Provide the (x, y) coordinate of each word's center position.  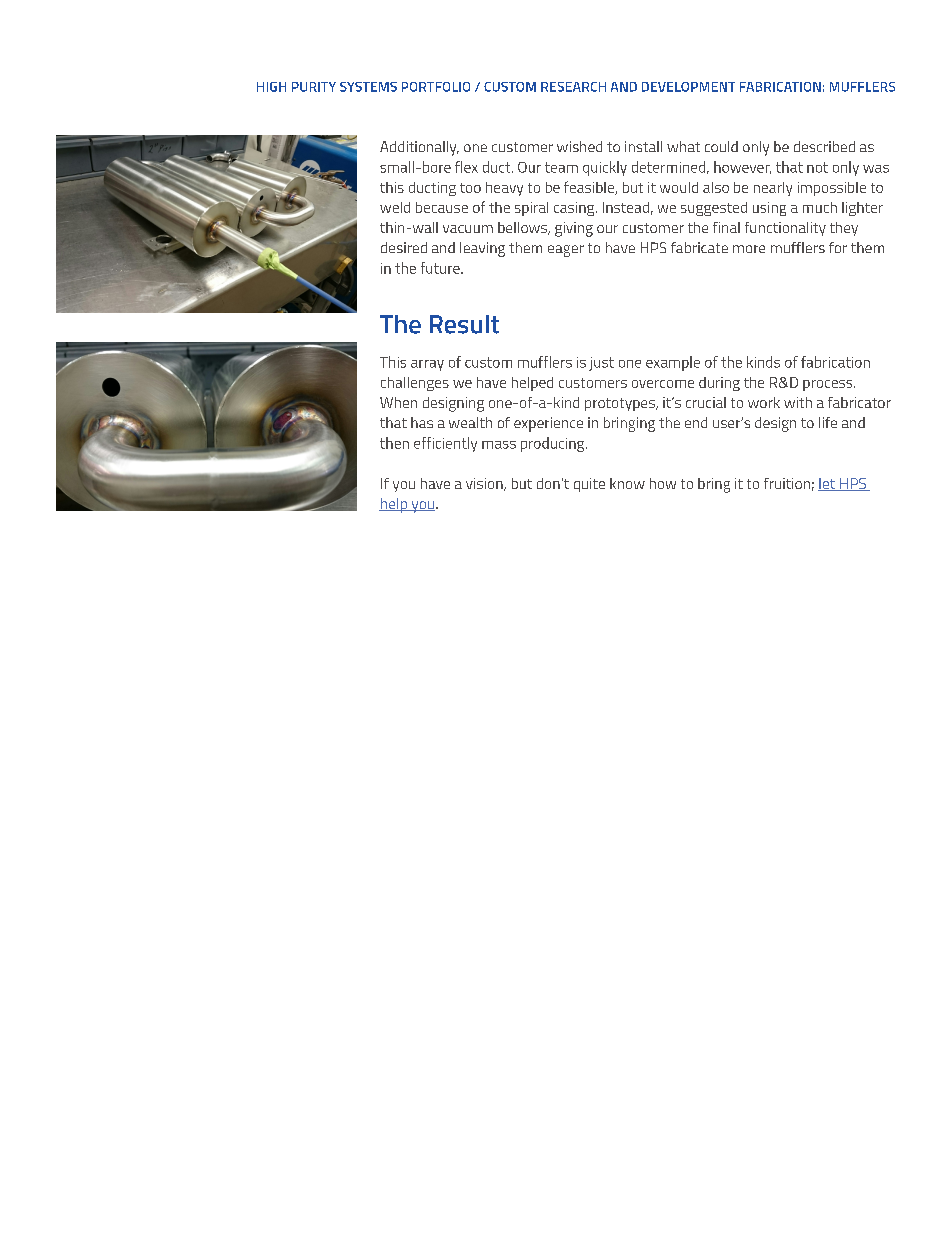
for (838, 247)
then (394, 443)
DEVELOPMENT (688, 87)
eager (566, 251)
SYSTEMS (368, 87)
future (441, 268)
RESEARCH (573, 87)
